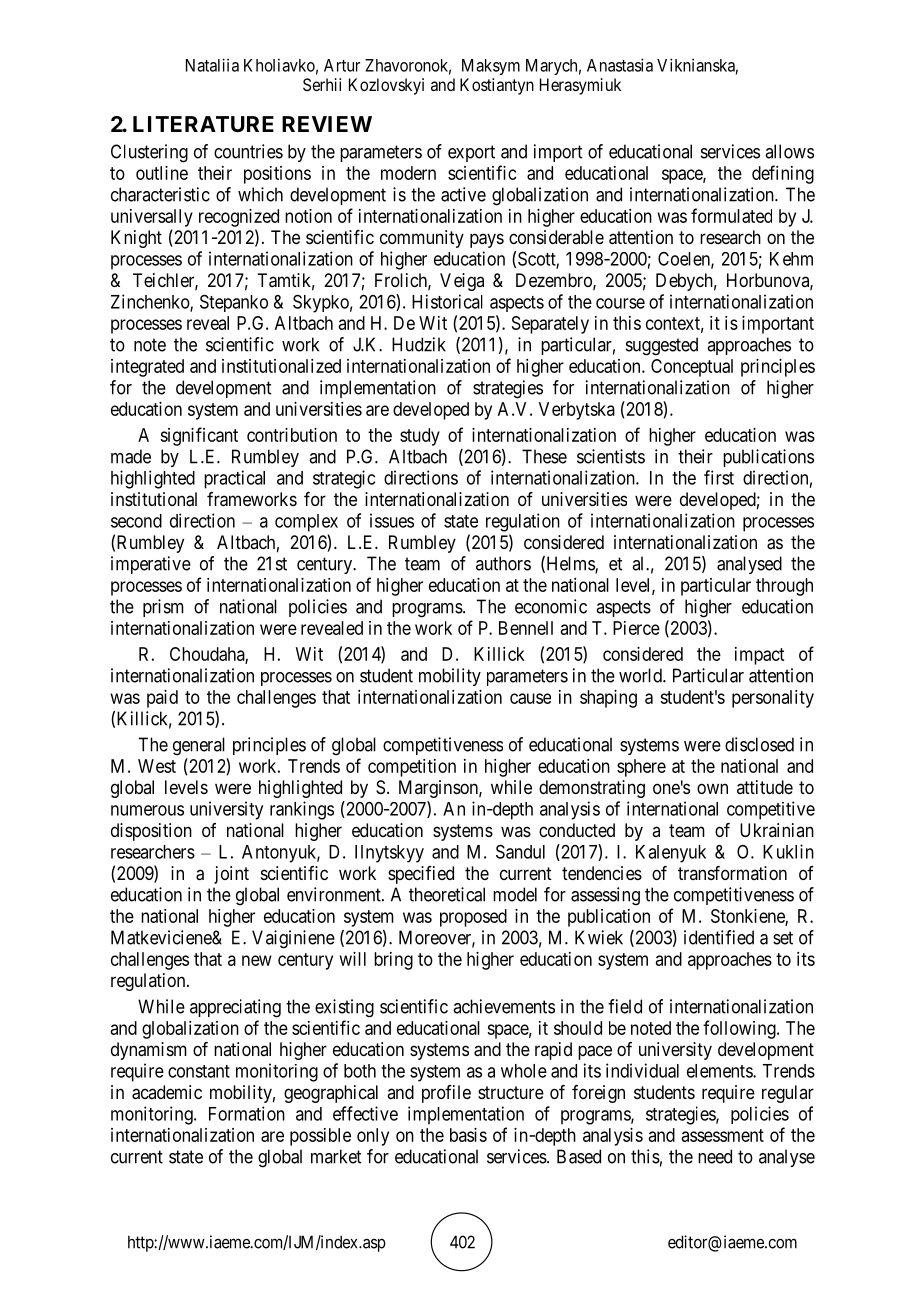 The image size is (924, 1308). What do you see at coordinates (491, 67) in the document?
I see `Maksym` at bounding box center [491, 67].
